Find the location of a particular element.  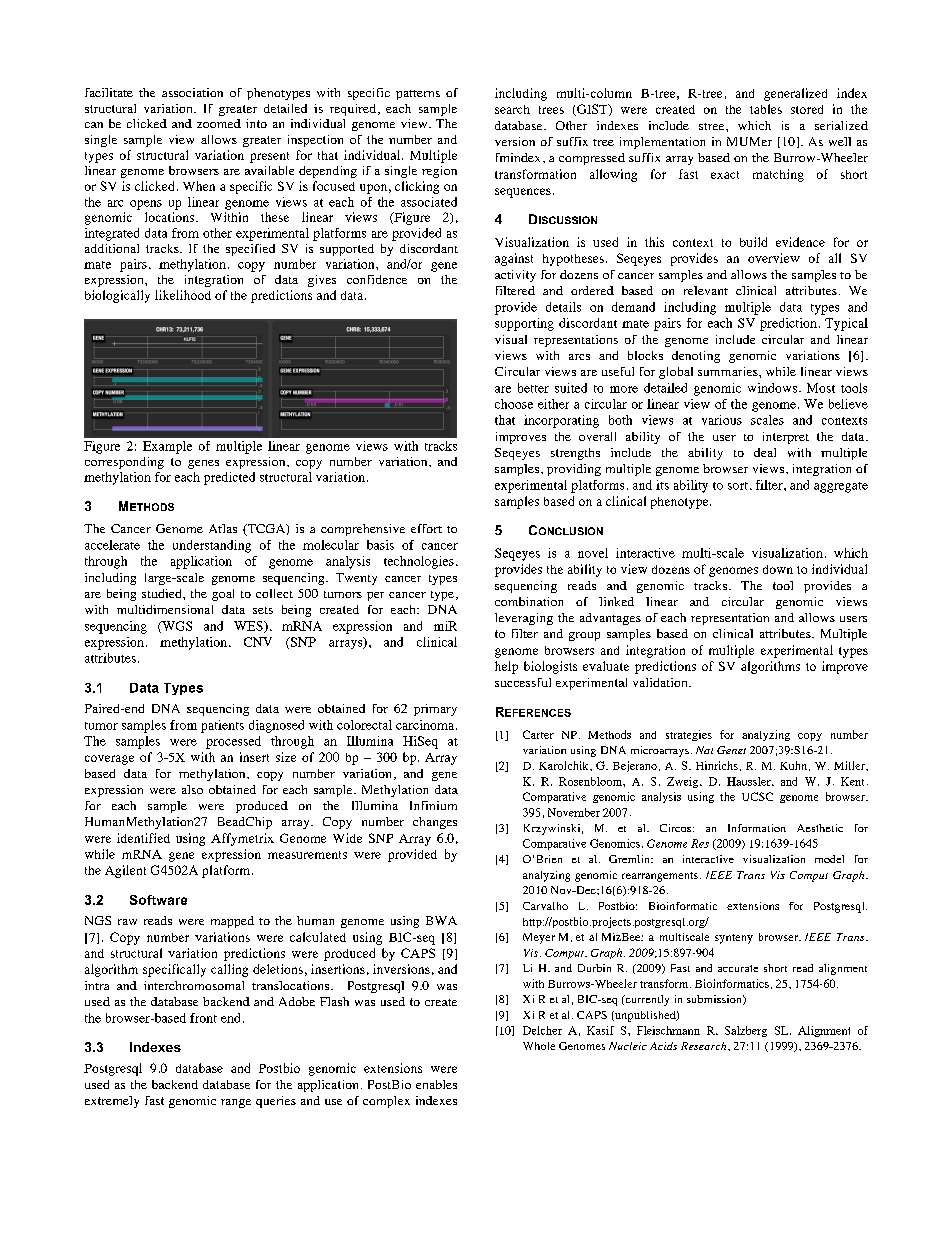

deal is located at coordinates (765, 452).
